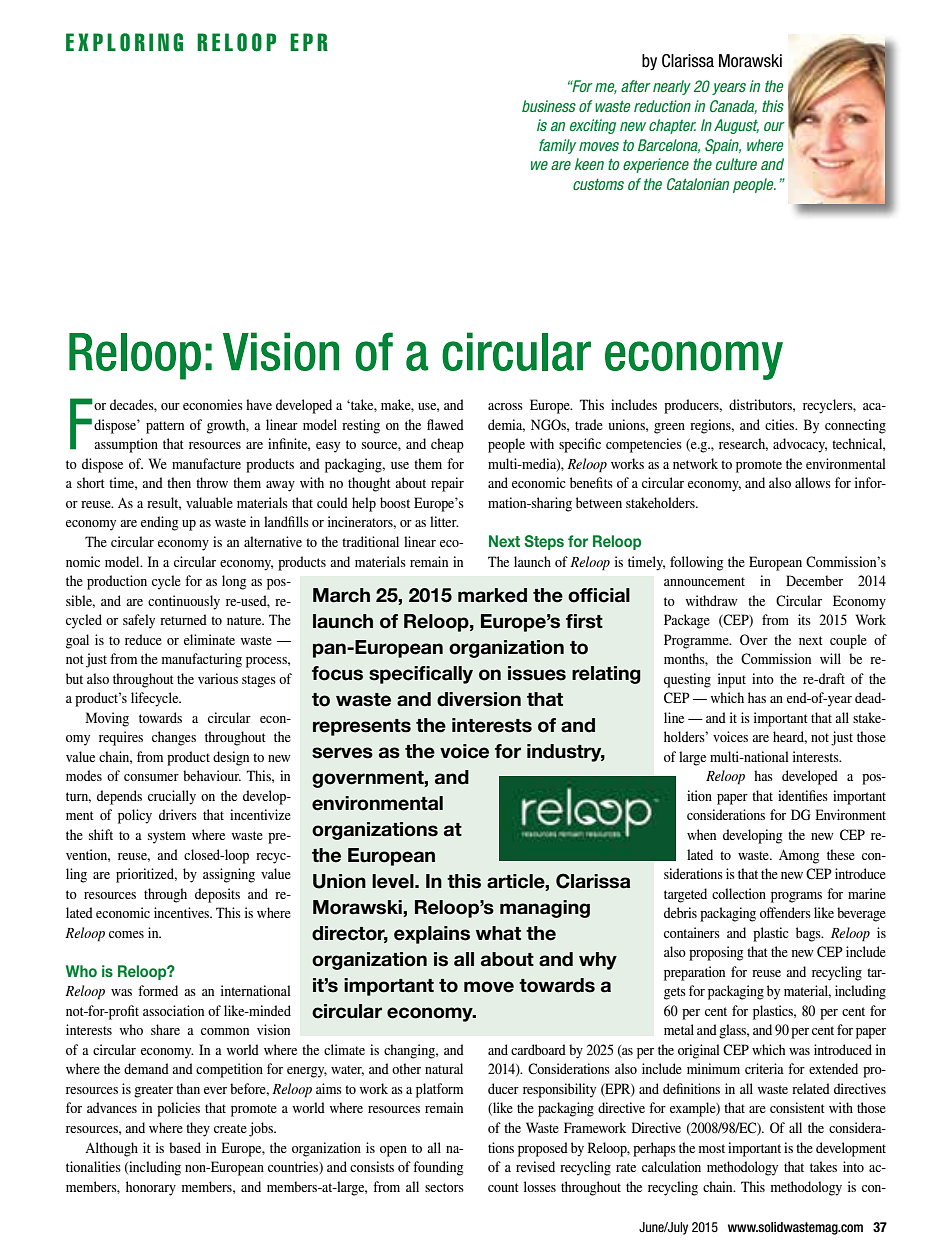 The width and height of the document is (952, 1260). I want to click on cities, so click(781, 424).
